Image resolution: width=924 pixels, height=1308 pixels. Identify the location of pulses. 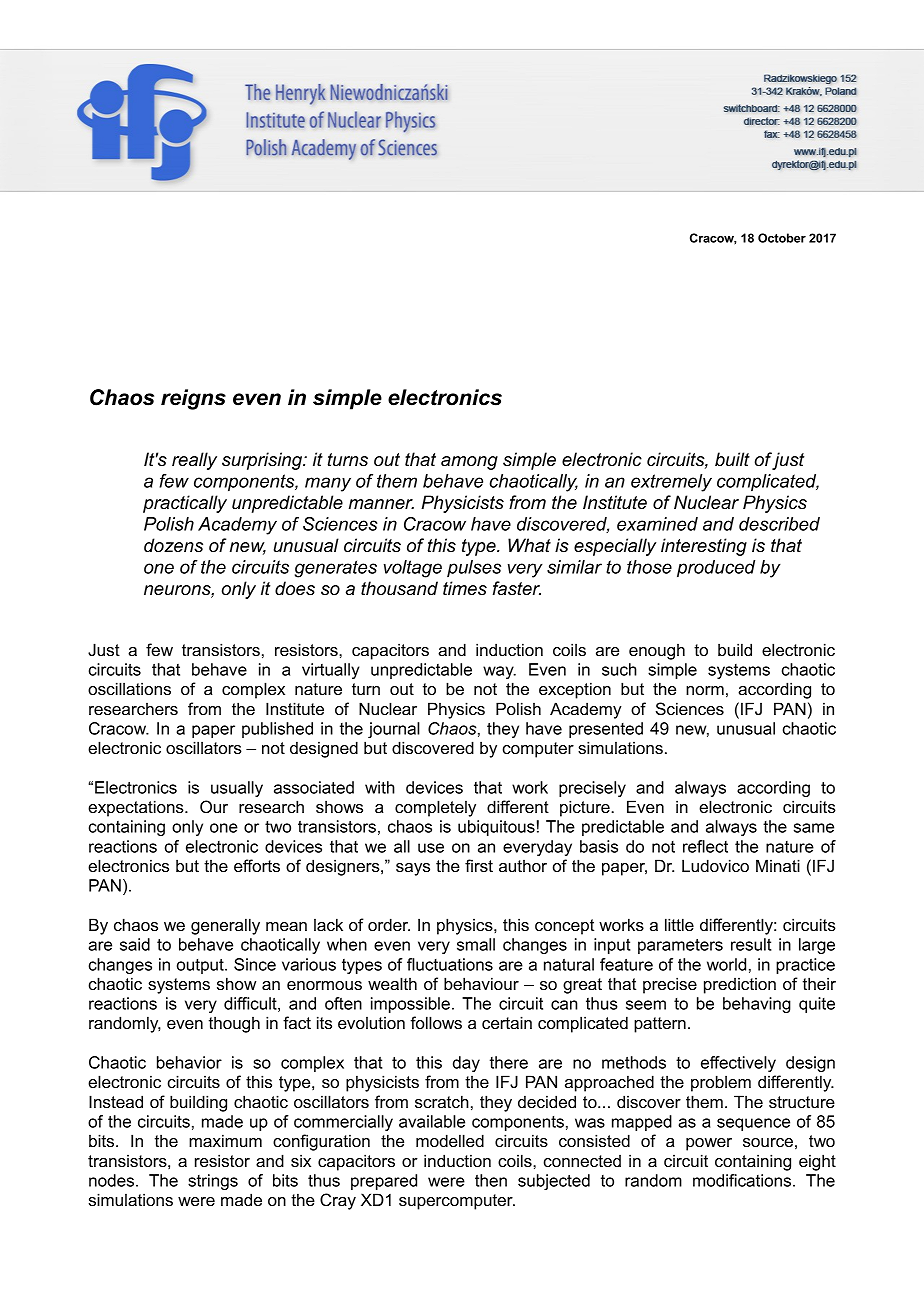
(474, 568).
